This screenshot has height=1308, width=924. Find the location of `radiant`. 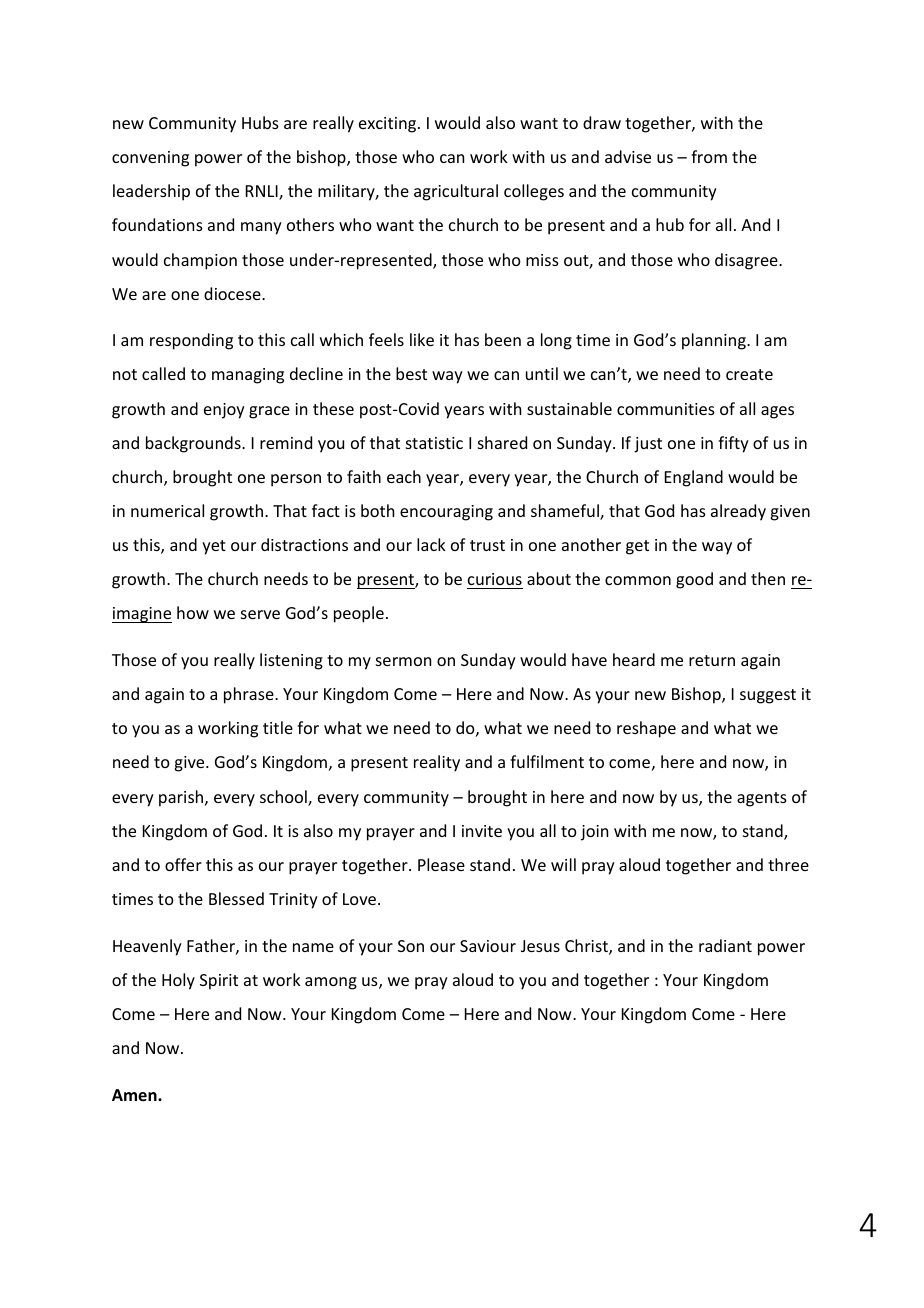

radiant is located at coordinates (725, 945).
